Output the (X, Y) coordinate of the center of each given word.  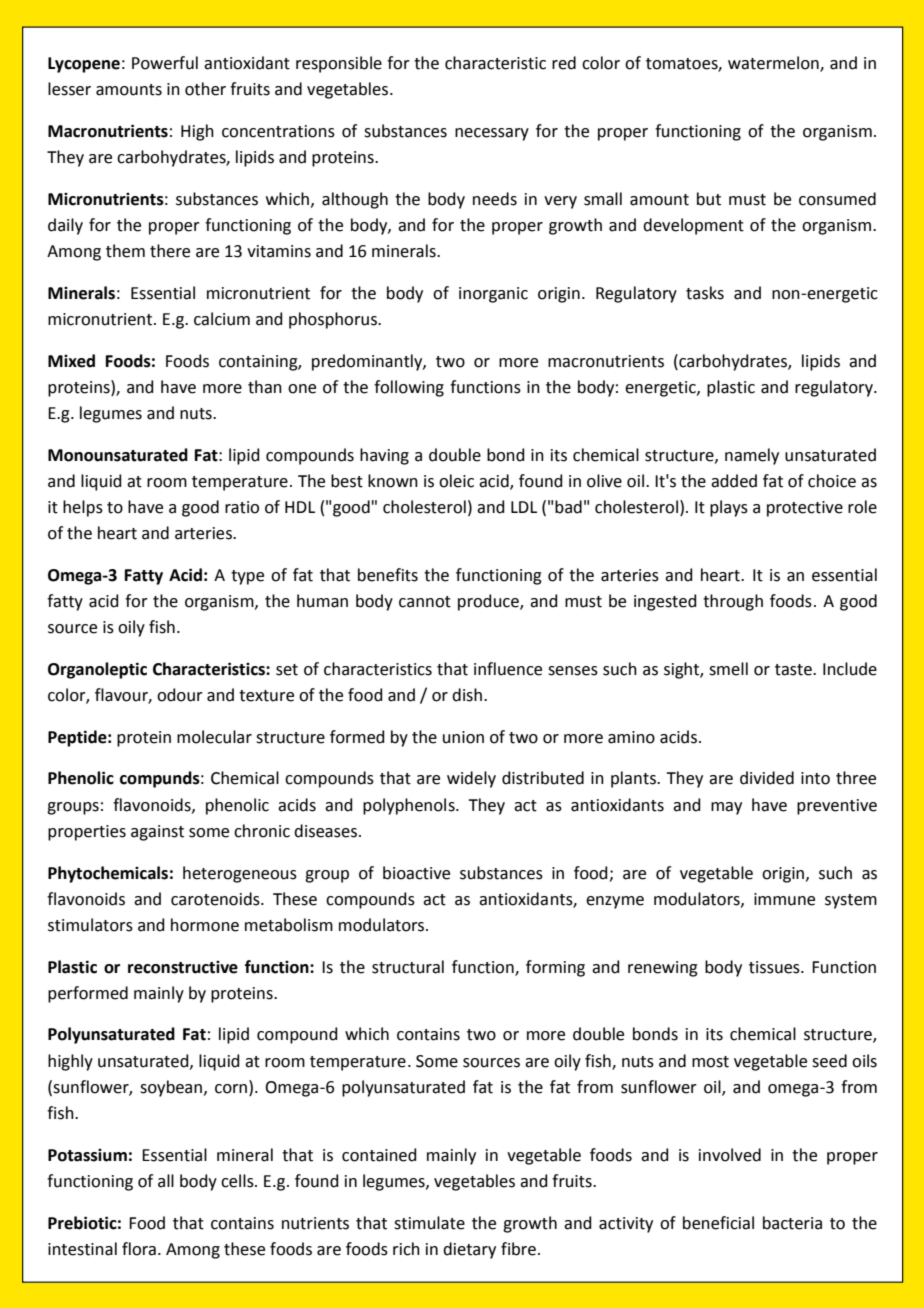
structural (408, 967)
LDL (524, 507)
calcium (222, 319)
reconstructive (183, 967)
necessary (492, 134)
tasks (705, 293)
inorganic (493, 295)
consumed (837, 199)
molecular (214, 737)
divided (767, 778)
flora (139, 1249)
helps (83, 508)
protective (805, 509)
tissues (775, 967)
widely (471, 779)
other (205, 89)
